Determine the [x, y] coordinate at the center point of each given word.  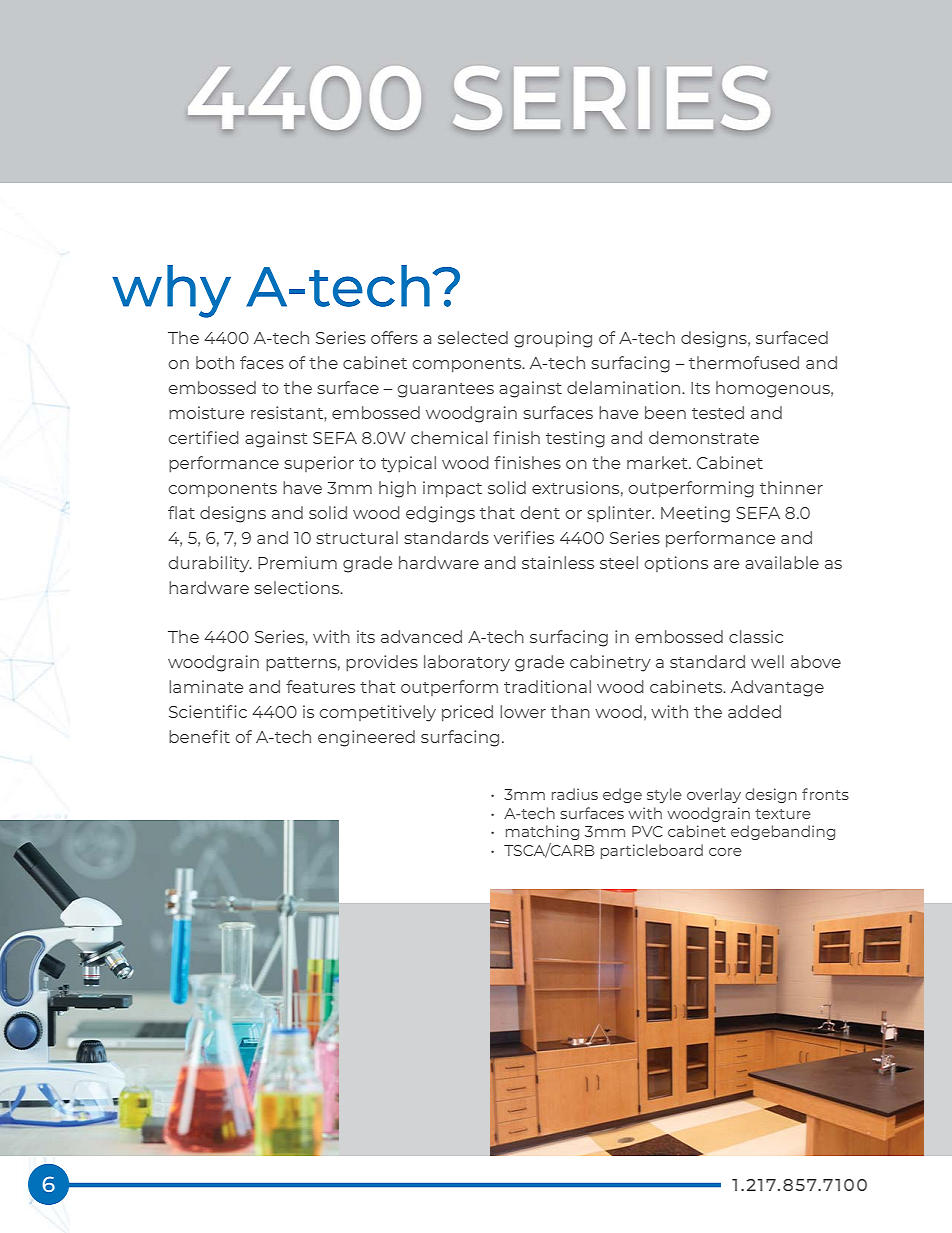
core [725, 852]
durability [210, 564]
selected [473, 337]
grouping [553, 339]
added [754, 711]
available [782, 562]
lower [523, 711]
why [171, 291]
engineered [366, 738]
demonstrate [704, 437]
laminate [206, 686]
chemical [449, 437]
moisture [206, 412]
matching [542, 832]
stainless [558, 562]
